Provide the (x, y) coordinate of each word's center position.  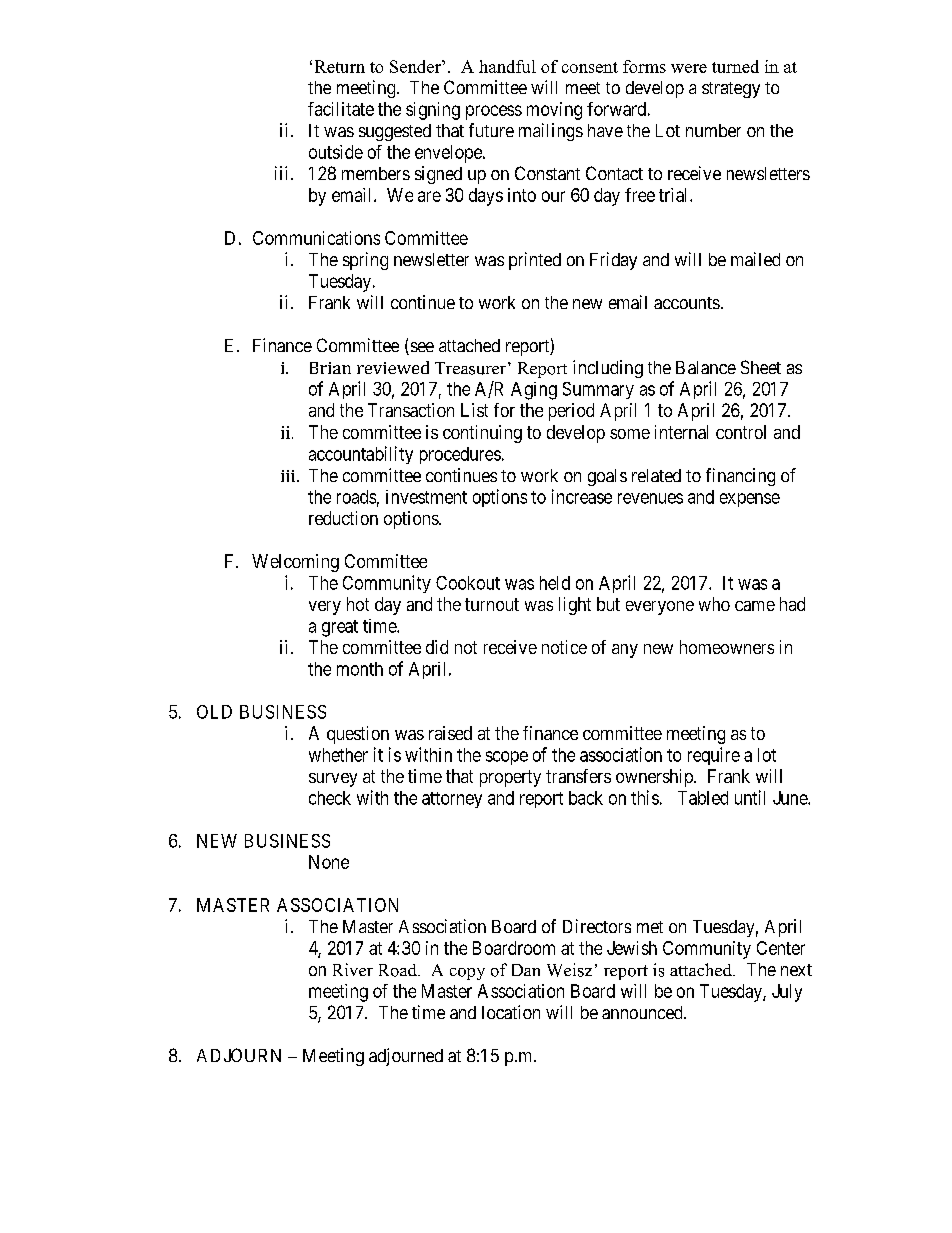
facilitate (341, 109)
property (510, 778)
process (494, 112)
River (353, 969)
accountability (361, 455)
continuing (482, 434)
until (750, 797)
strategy (731, 90)
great (340, 628)
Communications (316, 238)
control (741, 432)
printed (535, 261)
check (330, 798)
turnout (492, 604)
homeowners (727, 647)
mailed (755, 259)
